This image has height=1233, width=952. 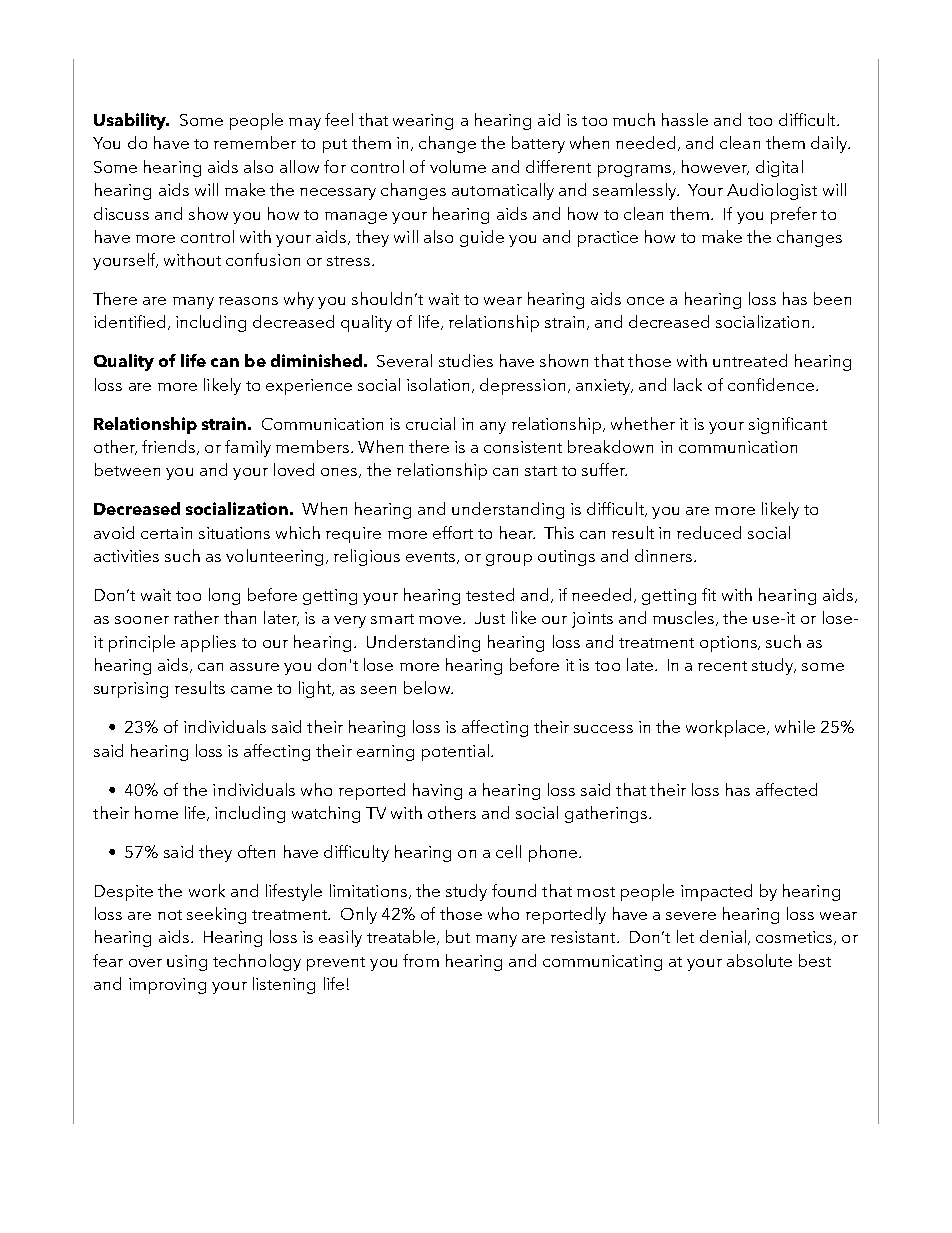 I want to click on crucial, so click(x=430, y=423).
